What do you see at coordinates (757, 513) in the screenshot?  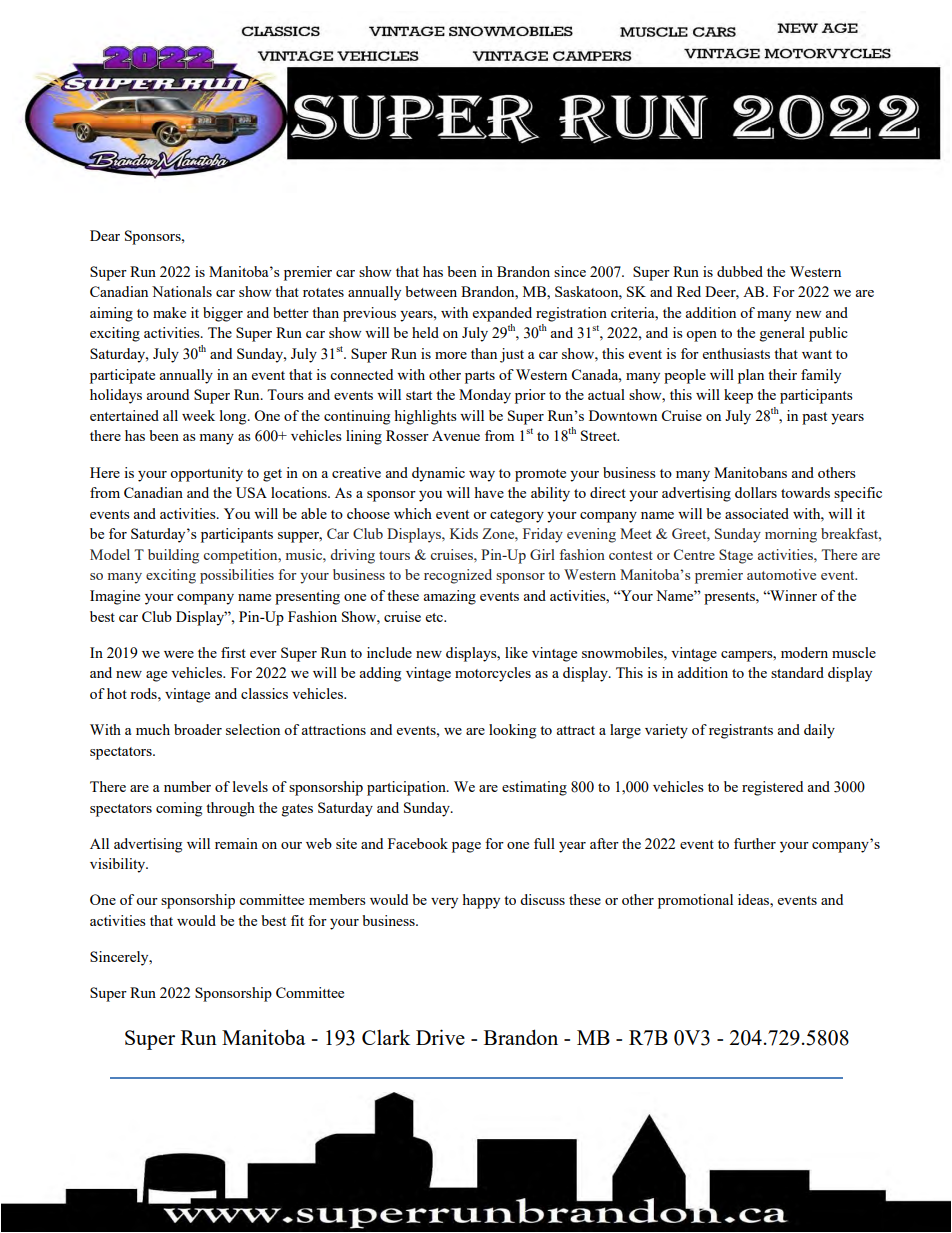 I see `associated` at bounding box center [757, 513].
